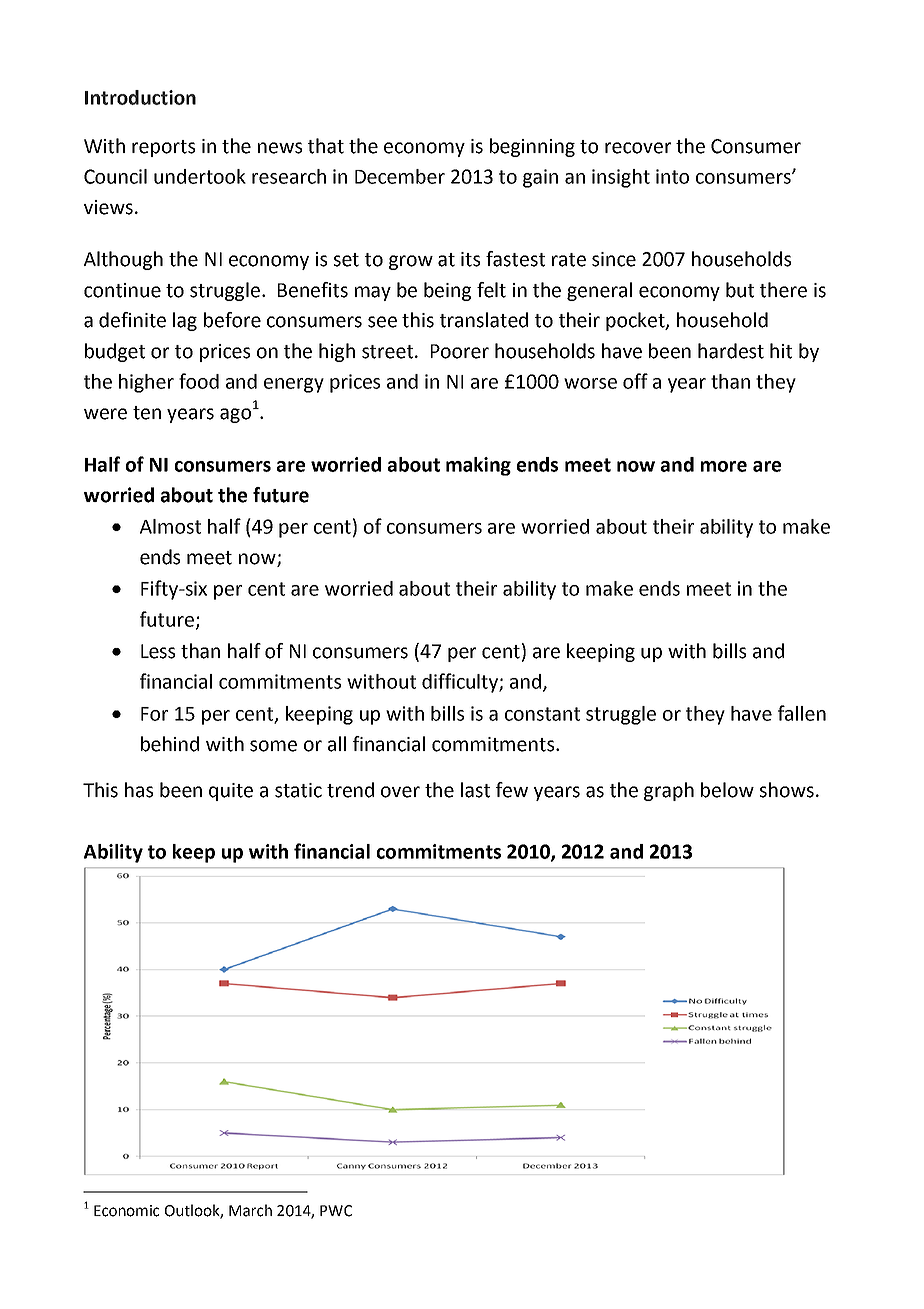 The width and height of the screenshot is (924, 1309). What do you see at coordinates (163, 148) in the screenshot?
I see `reports` at bounding box center [163, 148].
